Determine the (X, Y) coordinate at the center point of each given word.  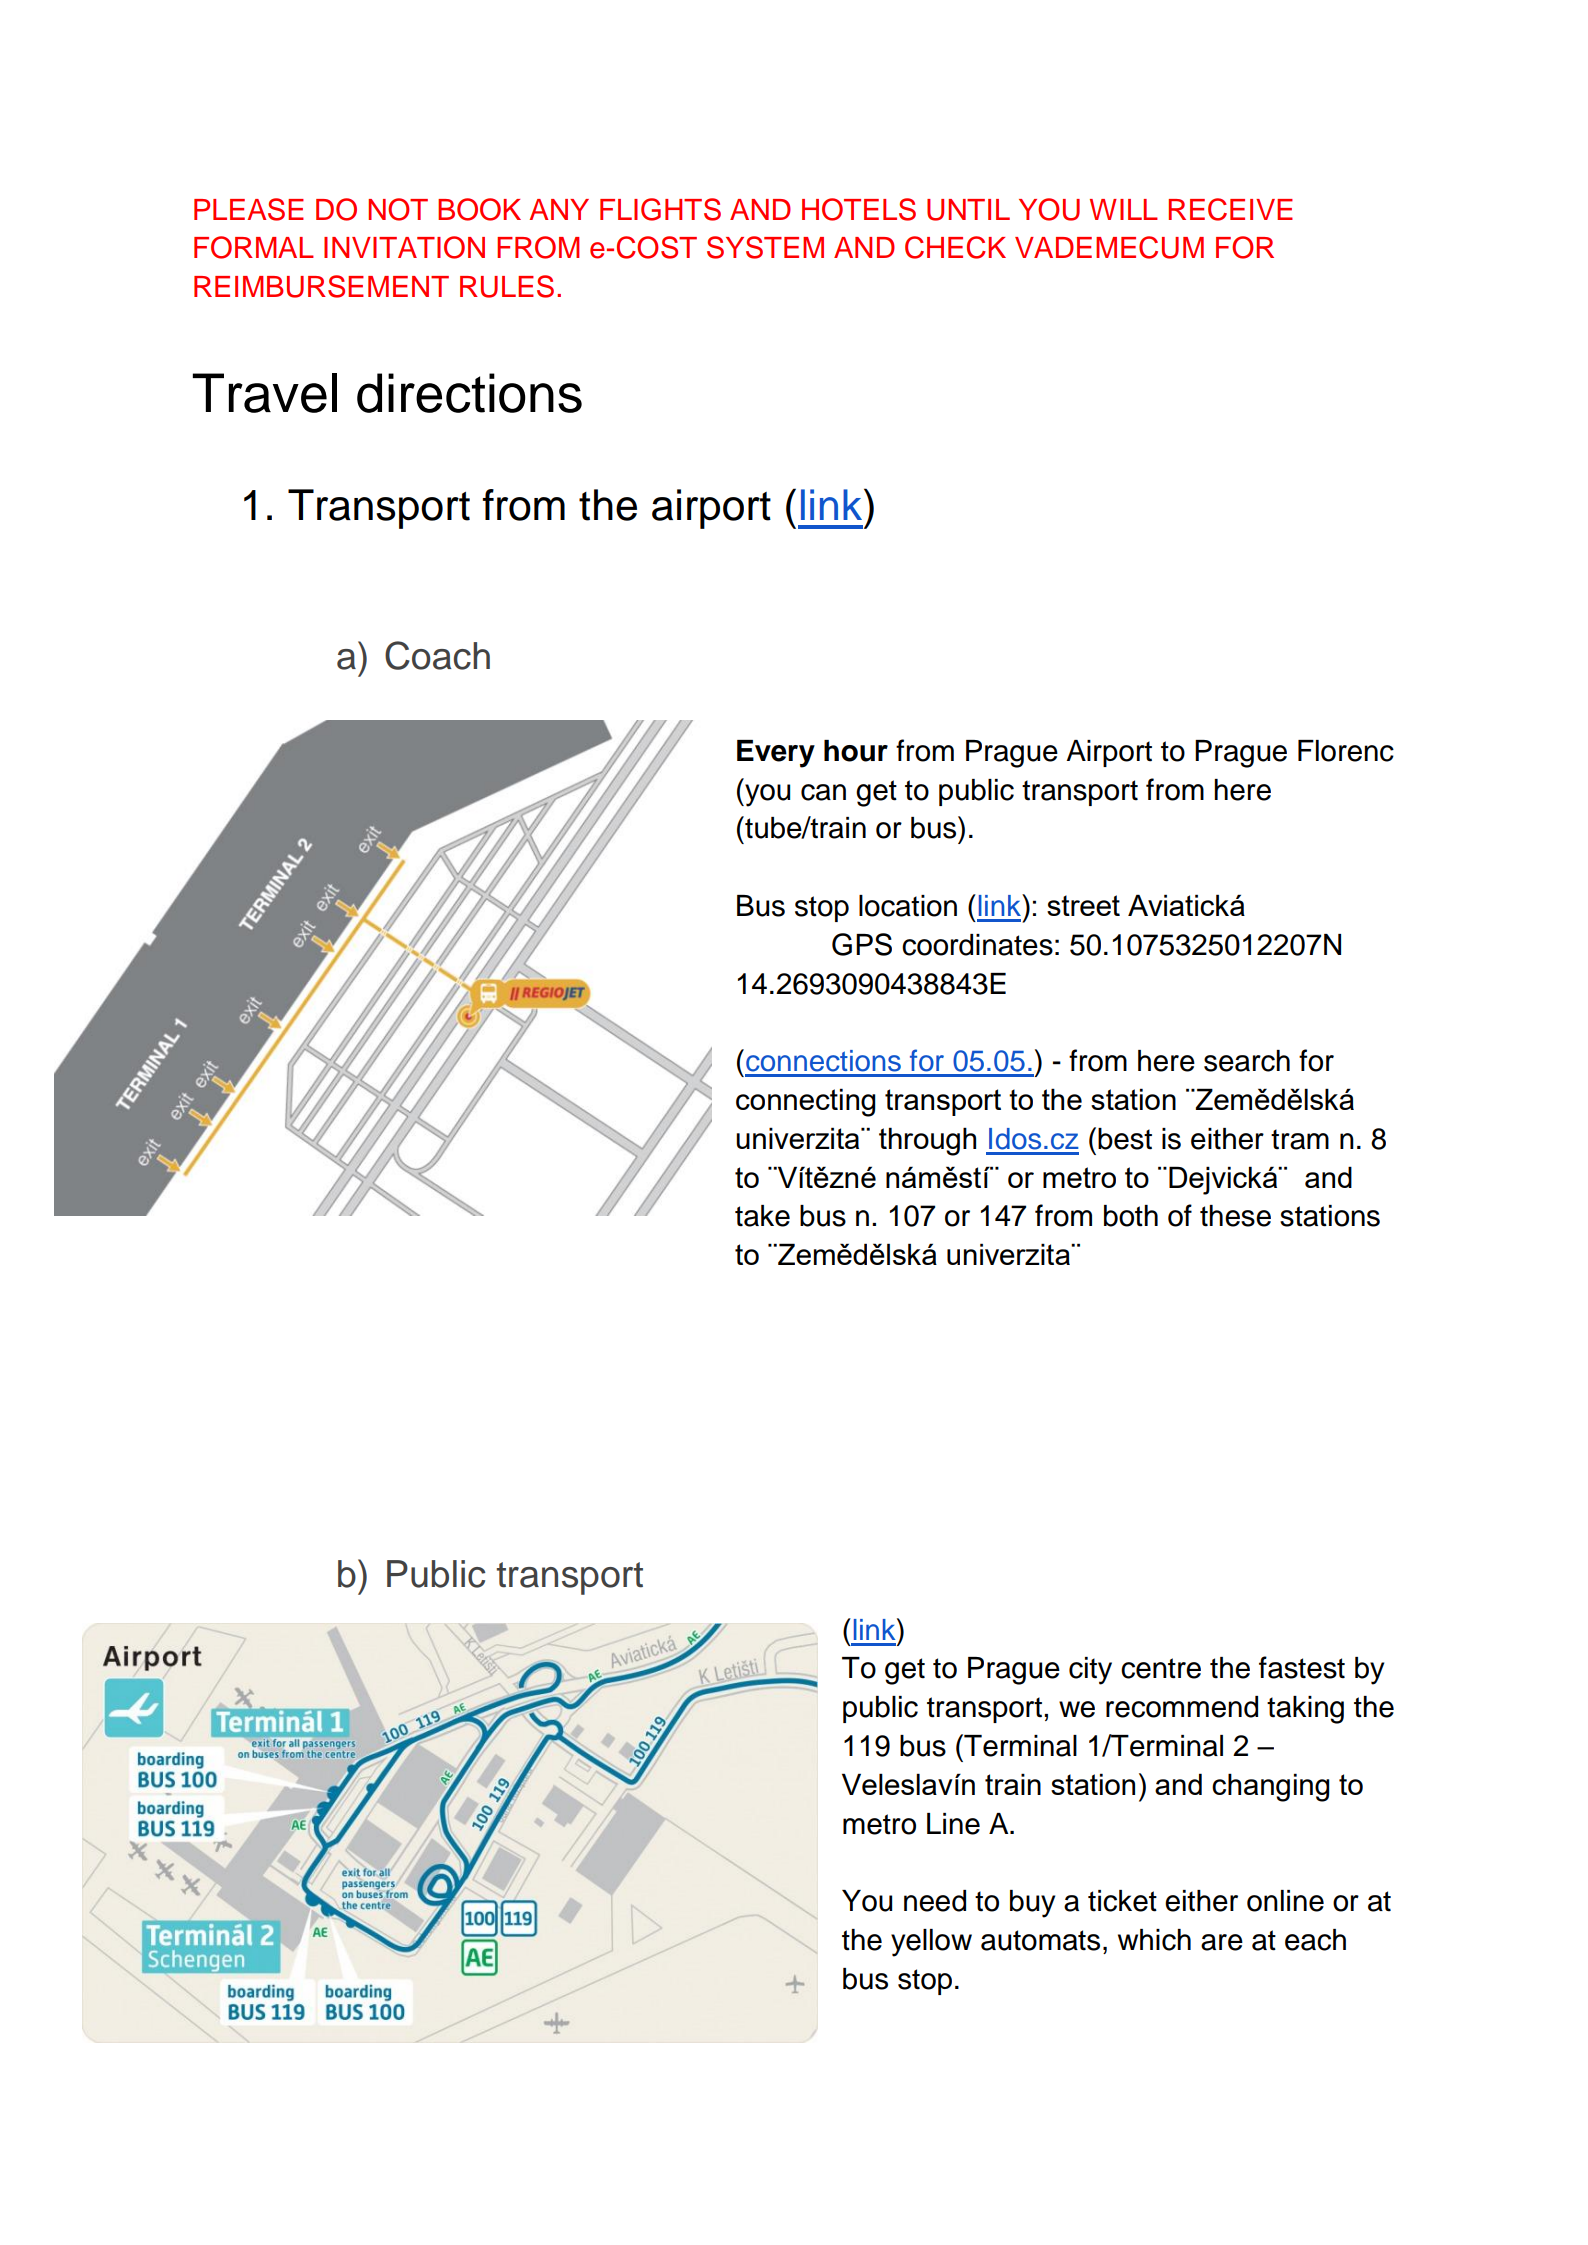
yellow (931, 1943)
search (1247, 1061)
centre (1161, 1668)
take (762, 1216)
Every (776, 754)
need (935, 1901)
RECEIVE (1231, 209)
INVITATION (404, 247)
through (927, 1141)
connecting (805, 1102)
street (1083, 905)
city (1090, 1671)
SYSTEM (765, 247)
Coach (437, 655)
